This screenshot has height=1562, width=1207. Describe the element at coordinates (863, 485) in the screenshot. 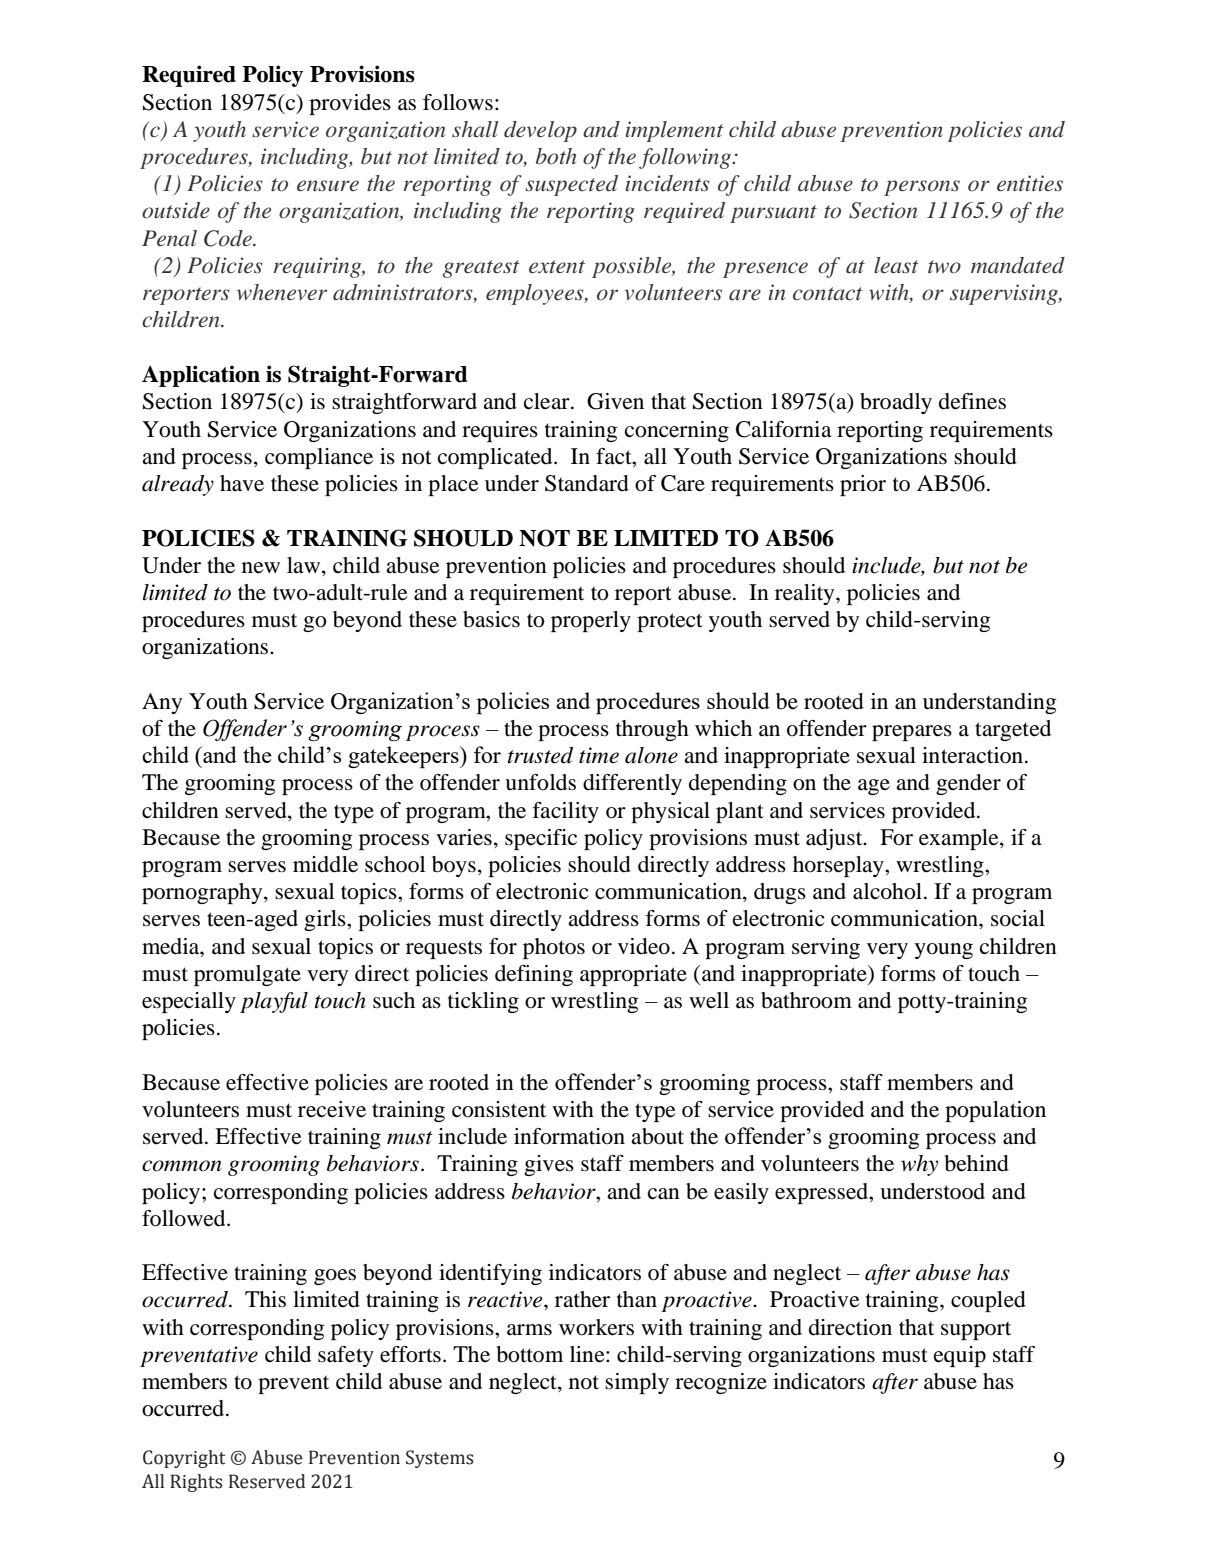

I see `prior` at that location.
